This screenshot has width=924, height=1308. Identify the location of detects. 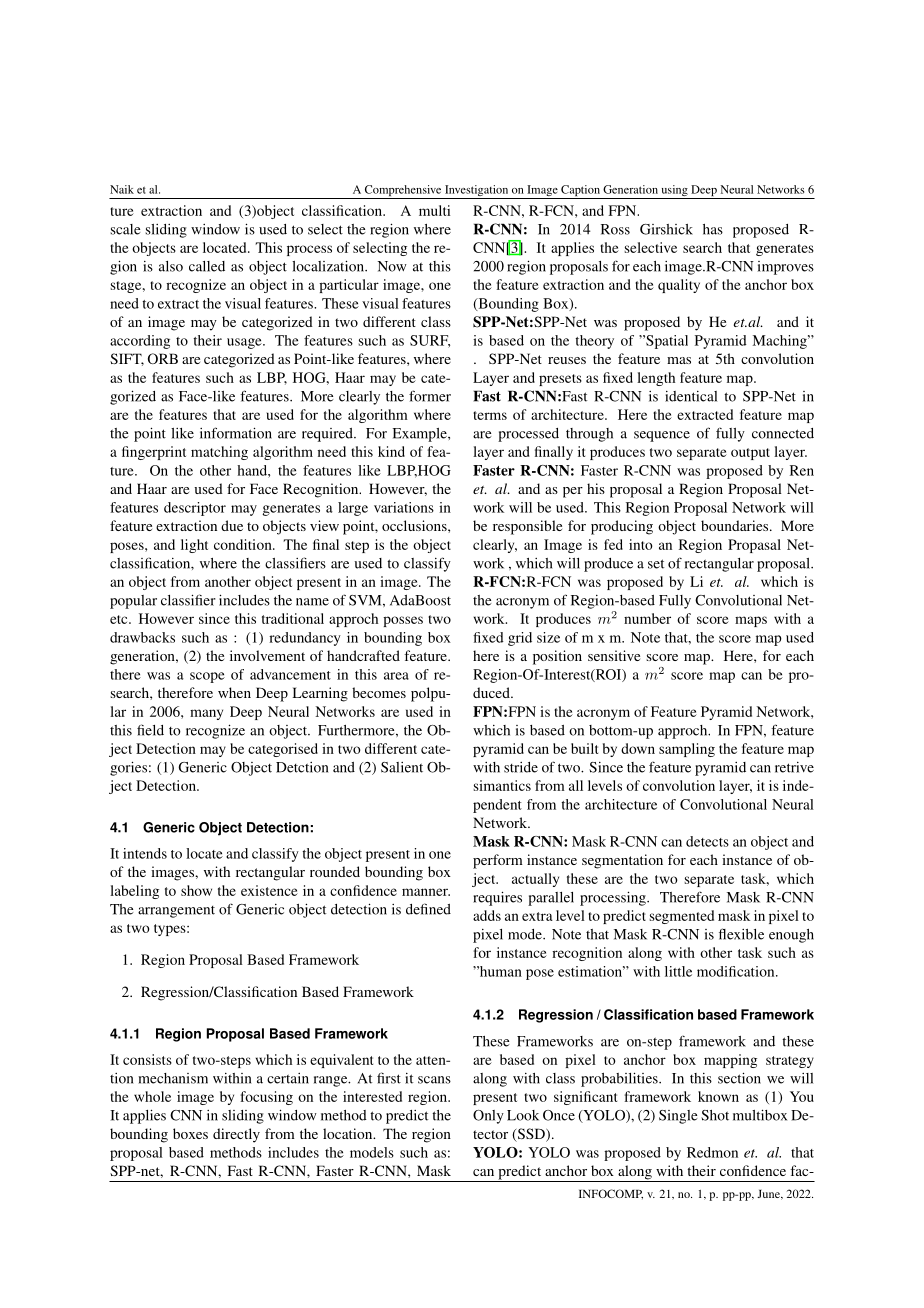
(707, 841).
